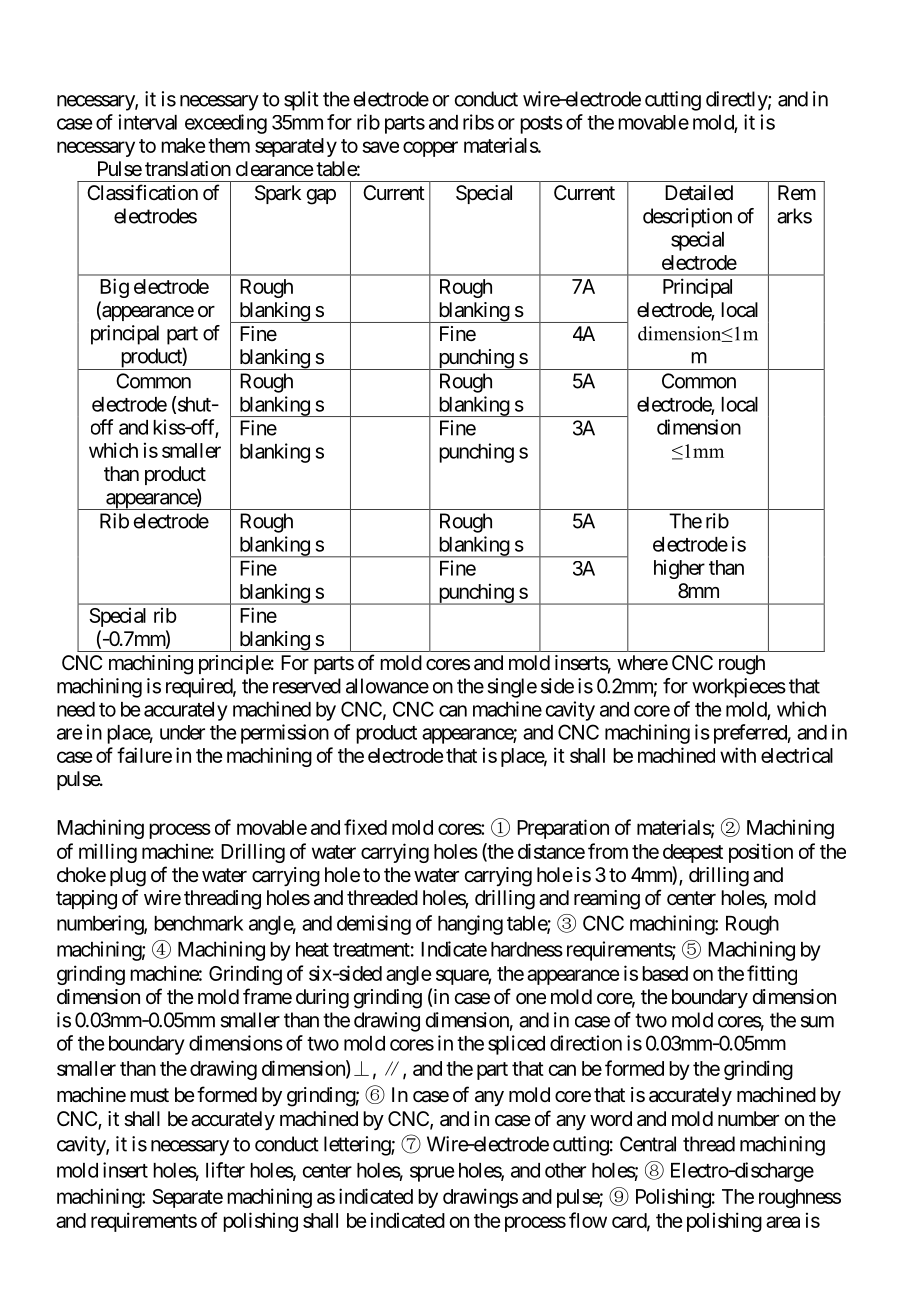 Image resolution: width=924 pixels, height=1308 pixels. What do you see at coordinates (470, 925) in the document?
I see `hanging` at bounding box center [470, 925].
